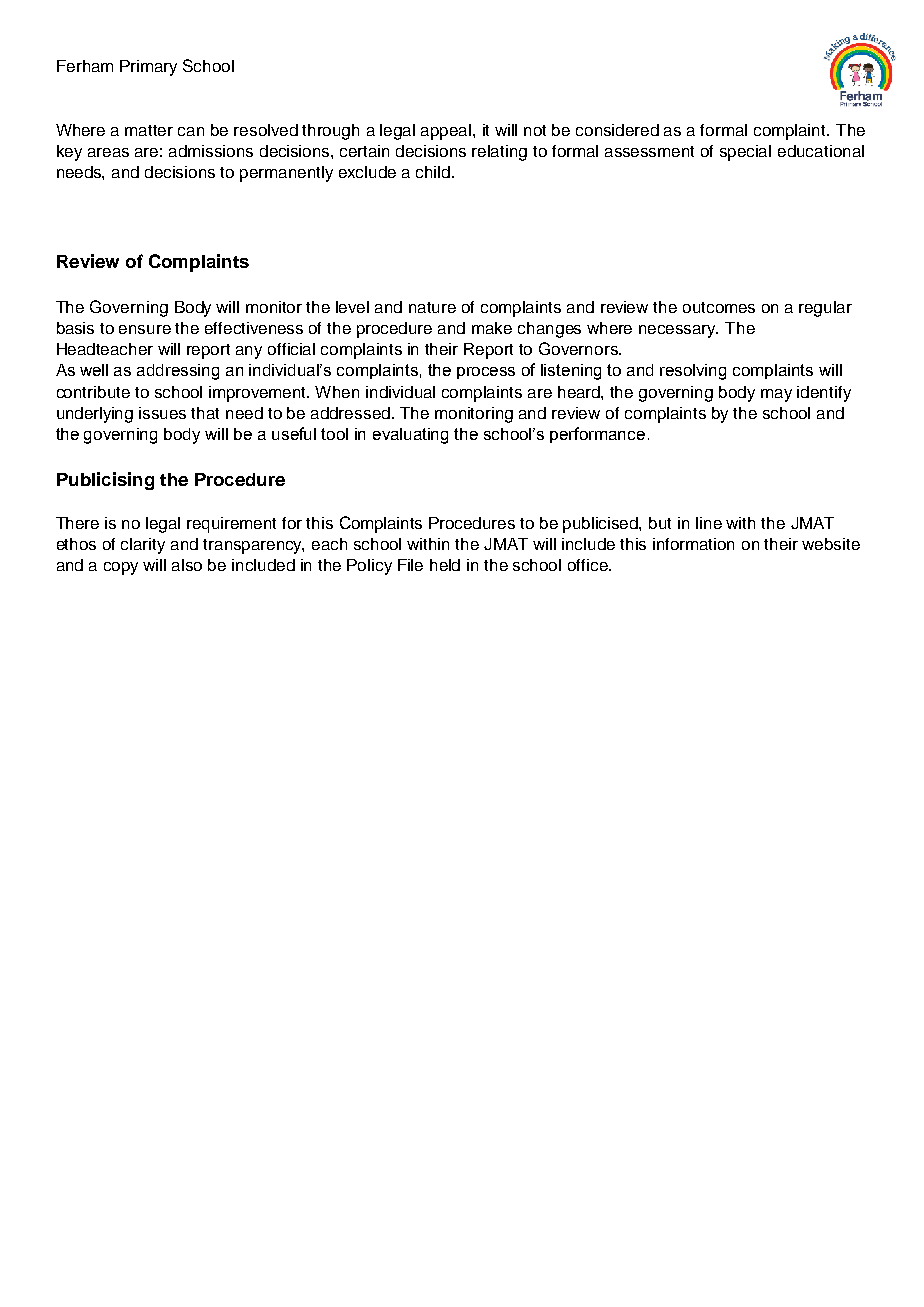 This screenshot has width=924, height=1307. Describe the element at coordinates (162, 413) in the screenshot. I see `issues` at that location.
